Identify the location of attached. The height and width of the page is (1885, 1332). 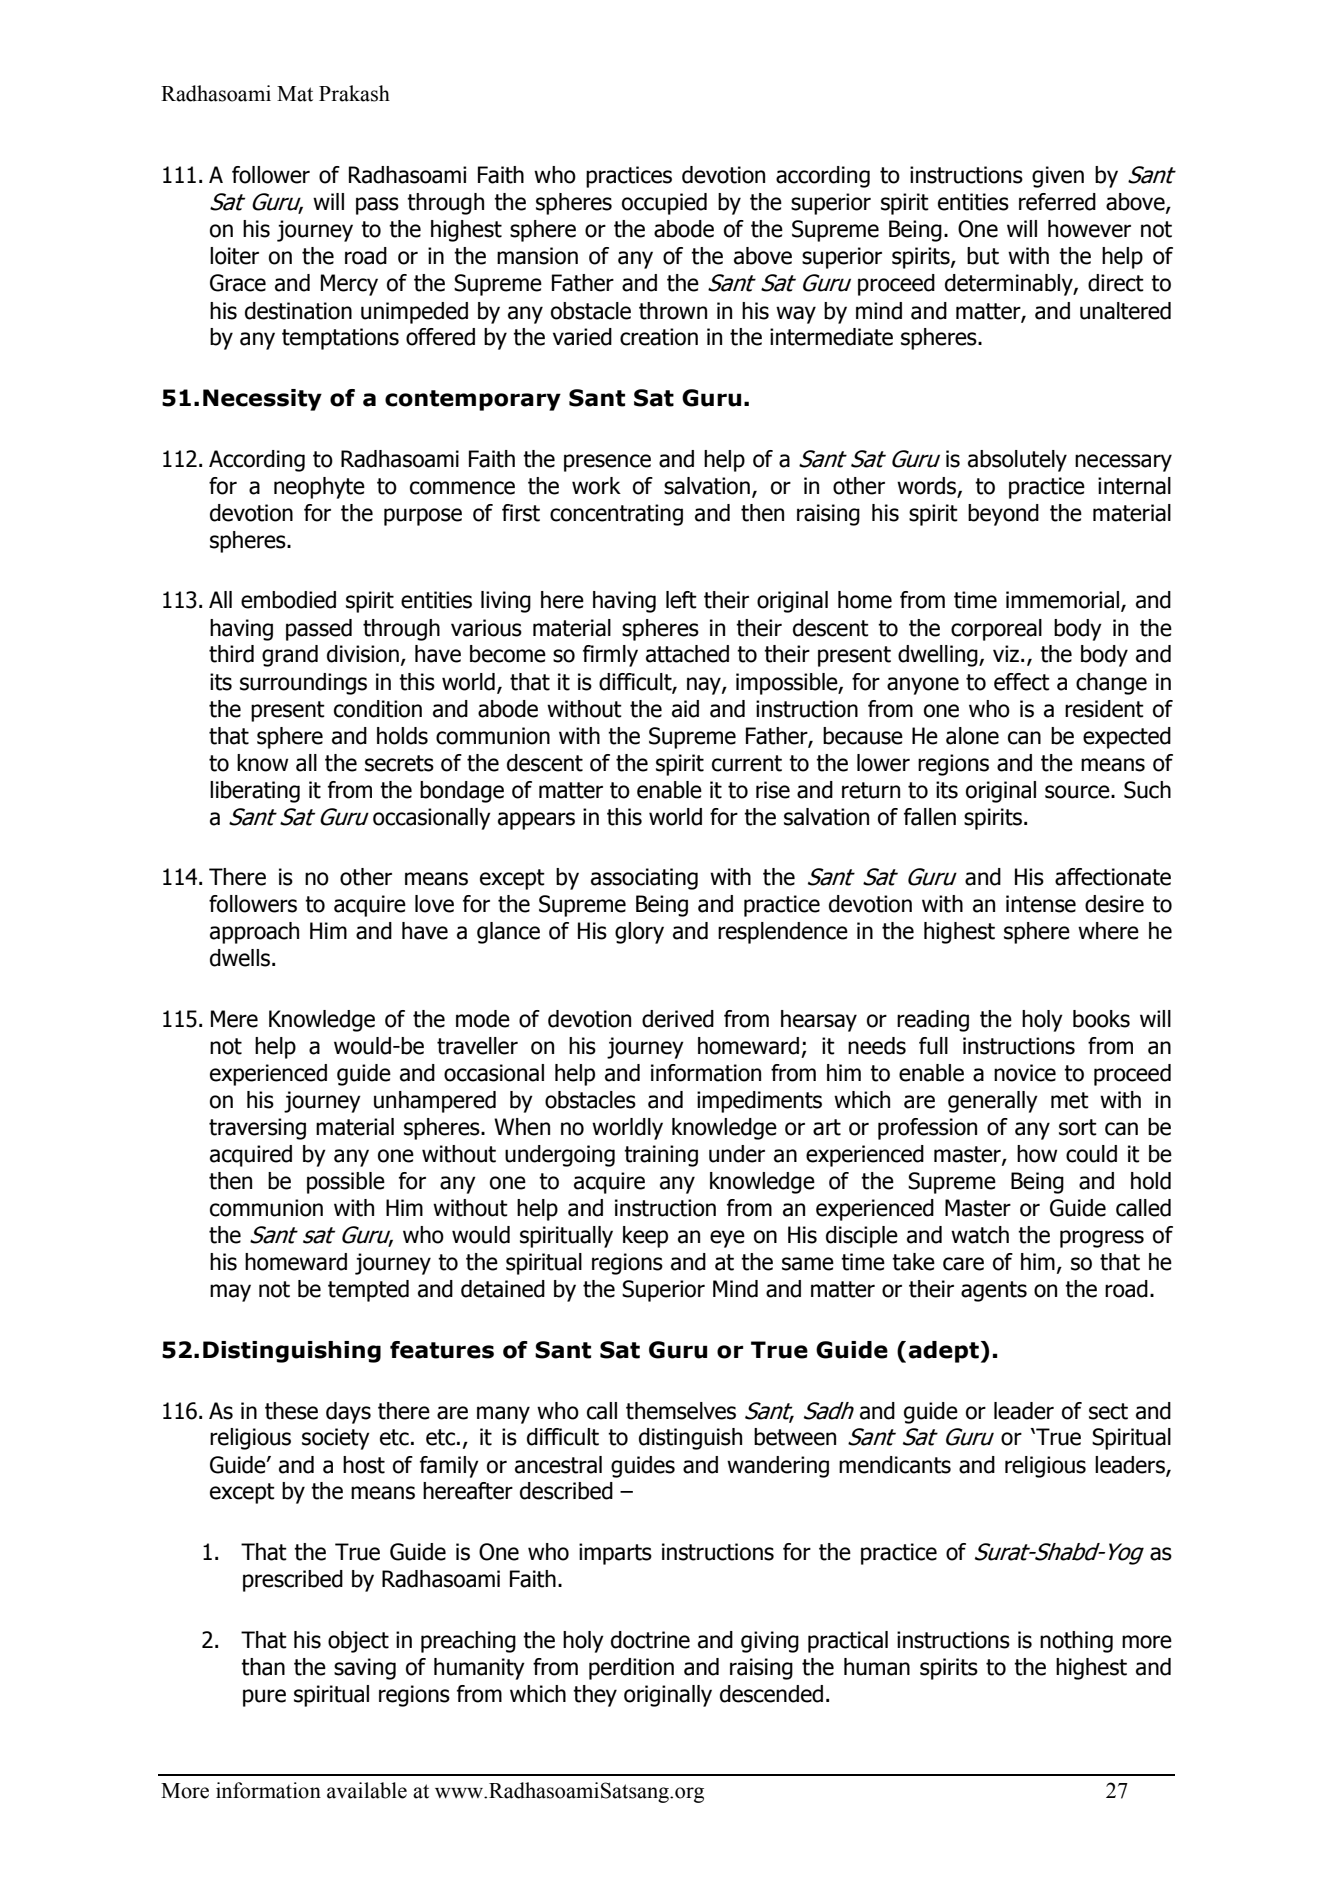
(687, 654).
